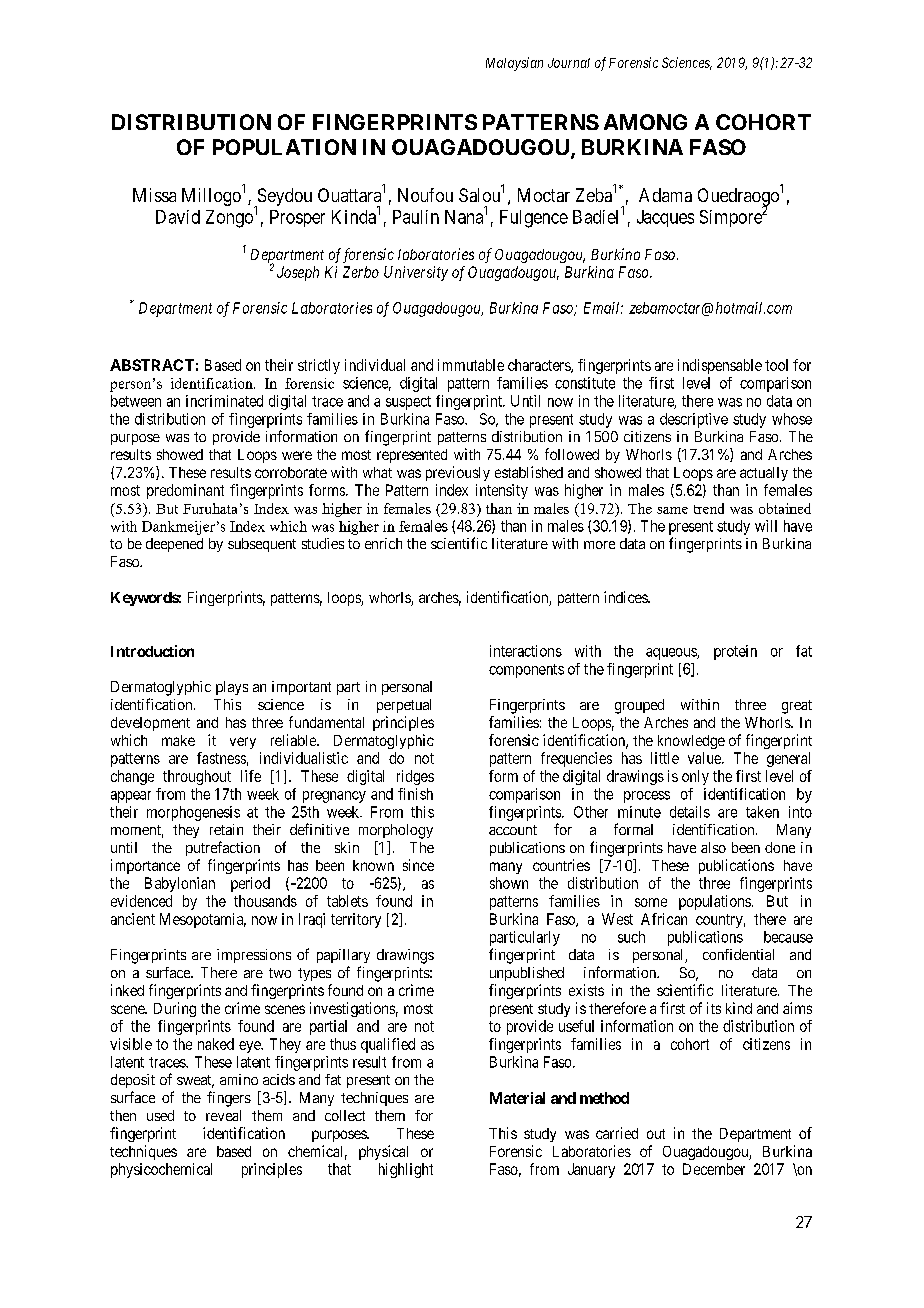 This page has height=1308, width=924. What do you see at coordinates (645, 122) in the page?
I see `AMONG` at bounding box center [645, 122].
